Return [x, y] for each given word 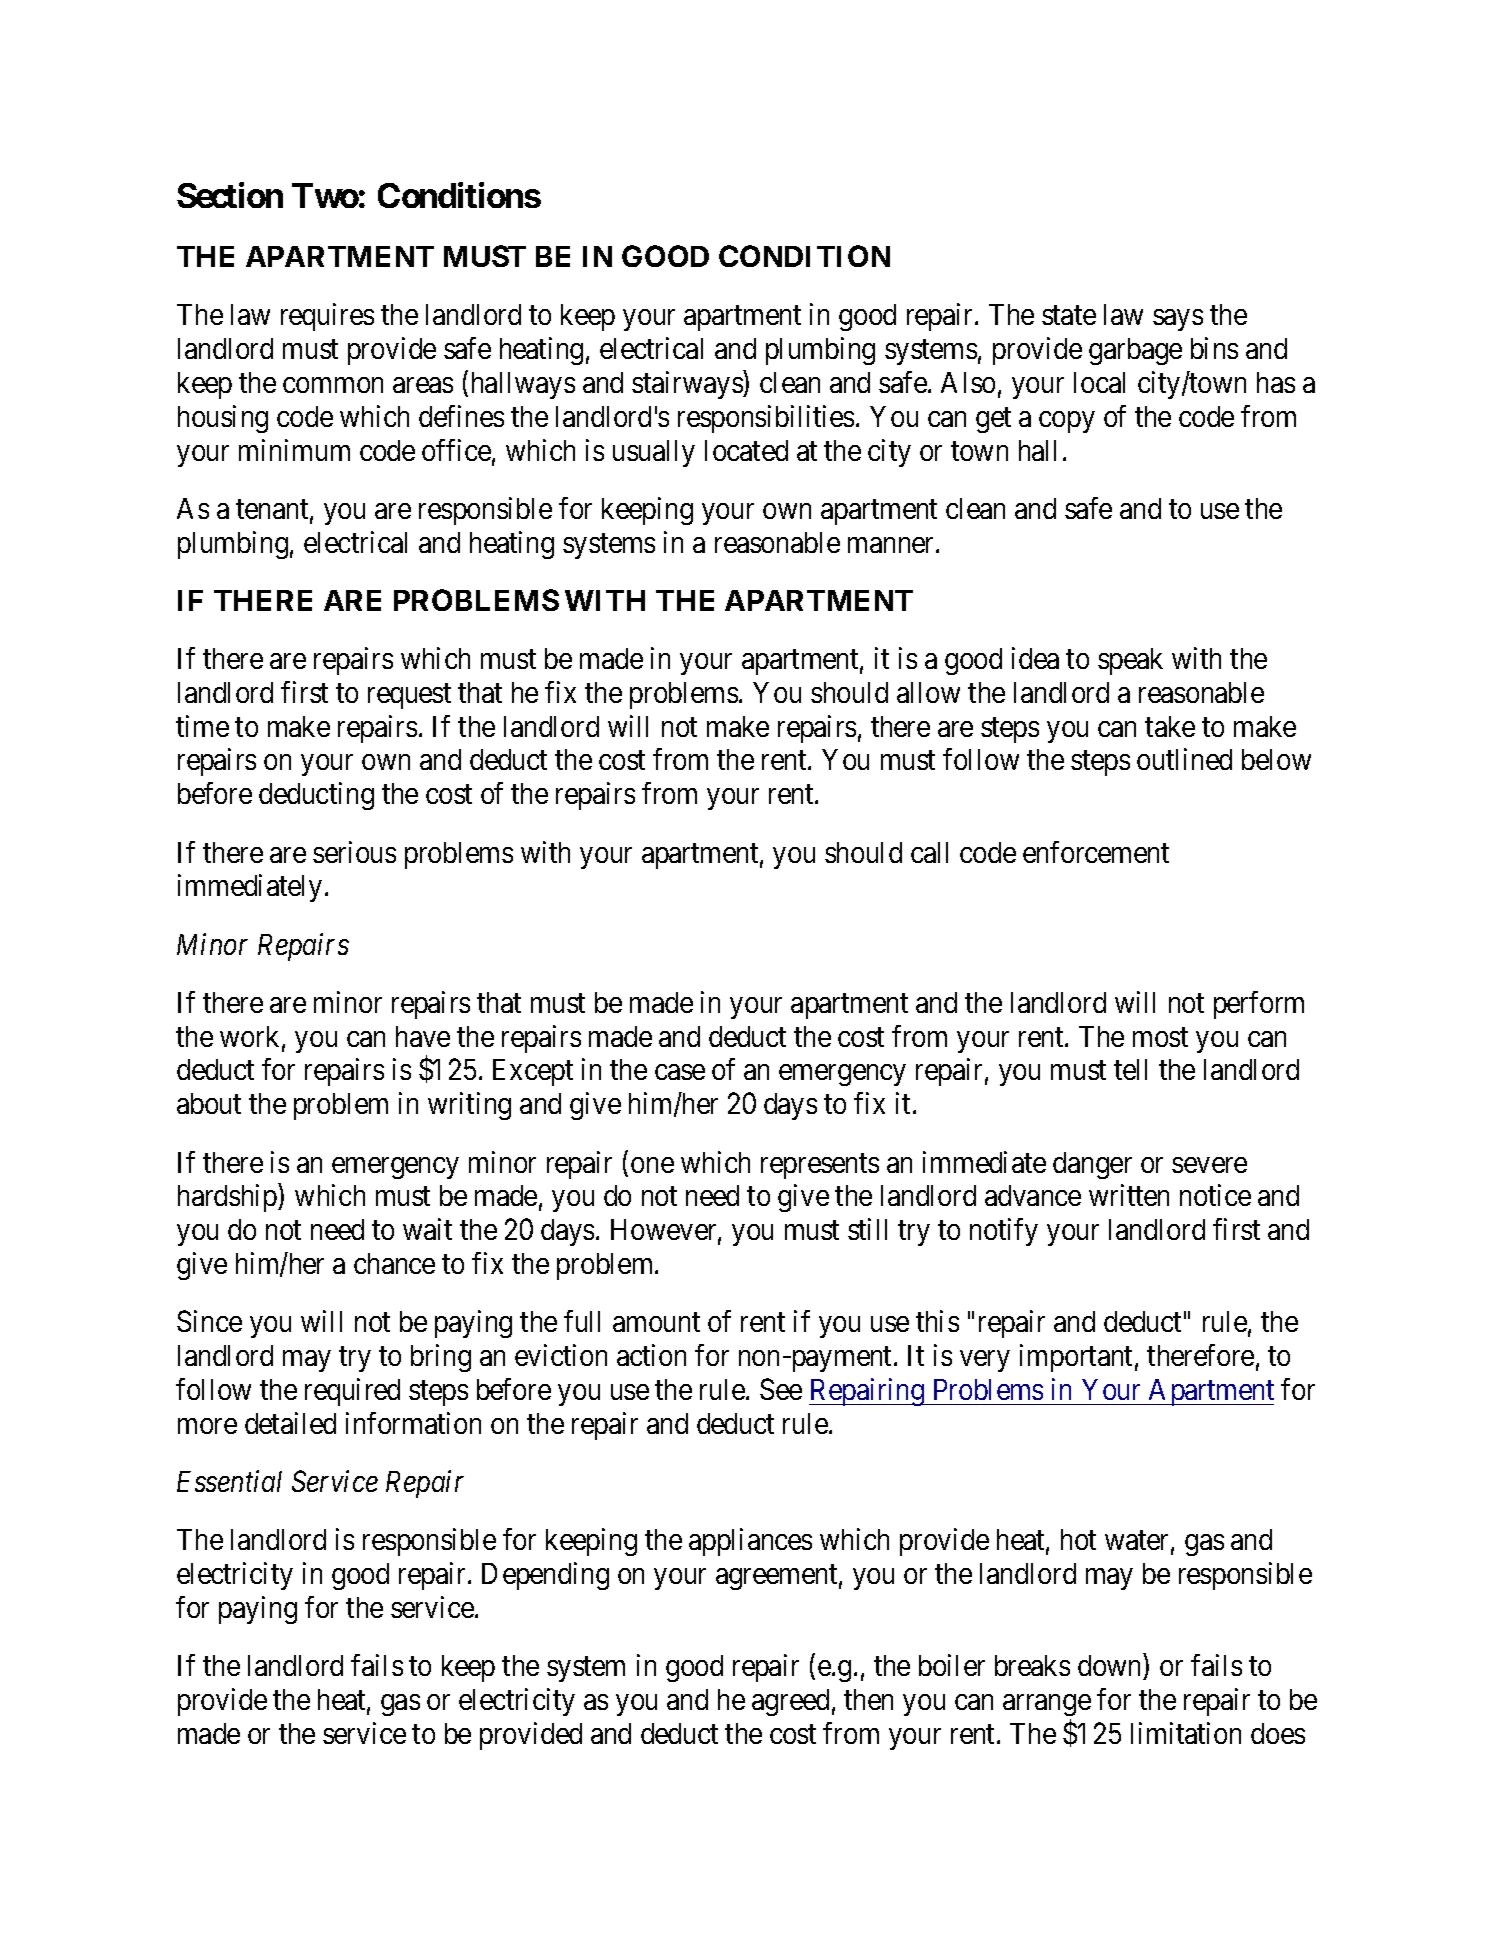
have [423, 1036]
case [680, 1072]
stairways [688, 385]
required [352, 1392]
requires [327, 317]
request [409, 696]
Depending [545, 1576]
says [1178, 320]
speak [1130, 661]
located [746, 450]
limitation [1186, 1733]
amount [656, 1322]
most [1160, 1037]
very [984, 1361]
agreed [790, 1702]
